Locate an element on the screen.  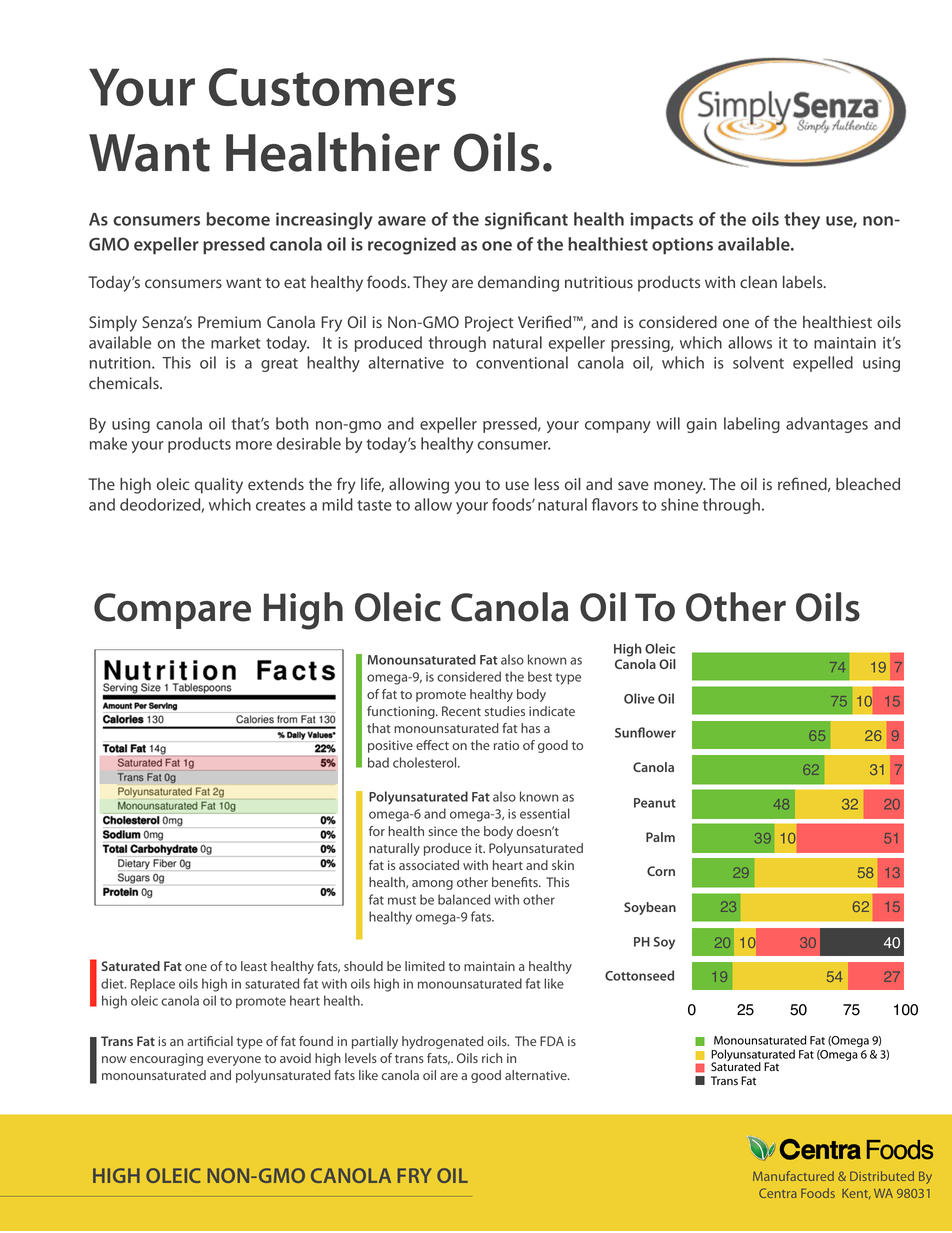
Customers is located at coordinates (332, 87).
